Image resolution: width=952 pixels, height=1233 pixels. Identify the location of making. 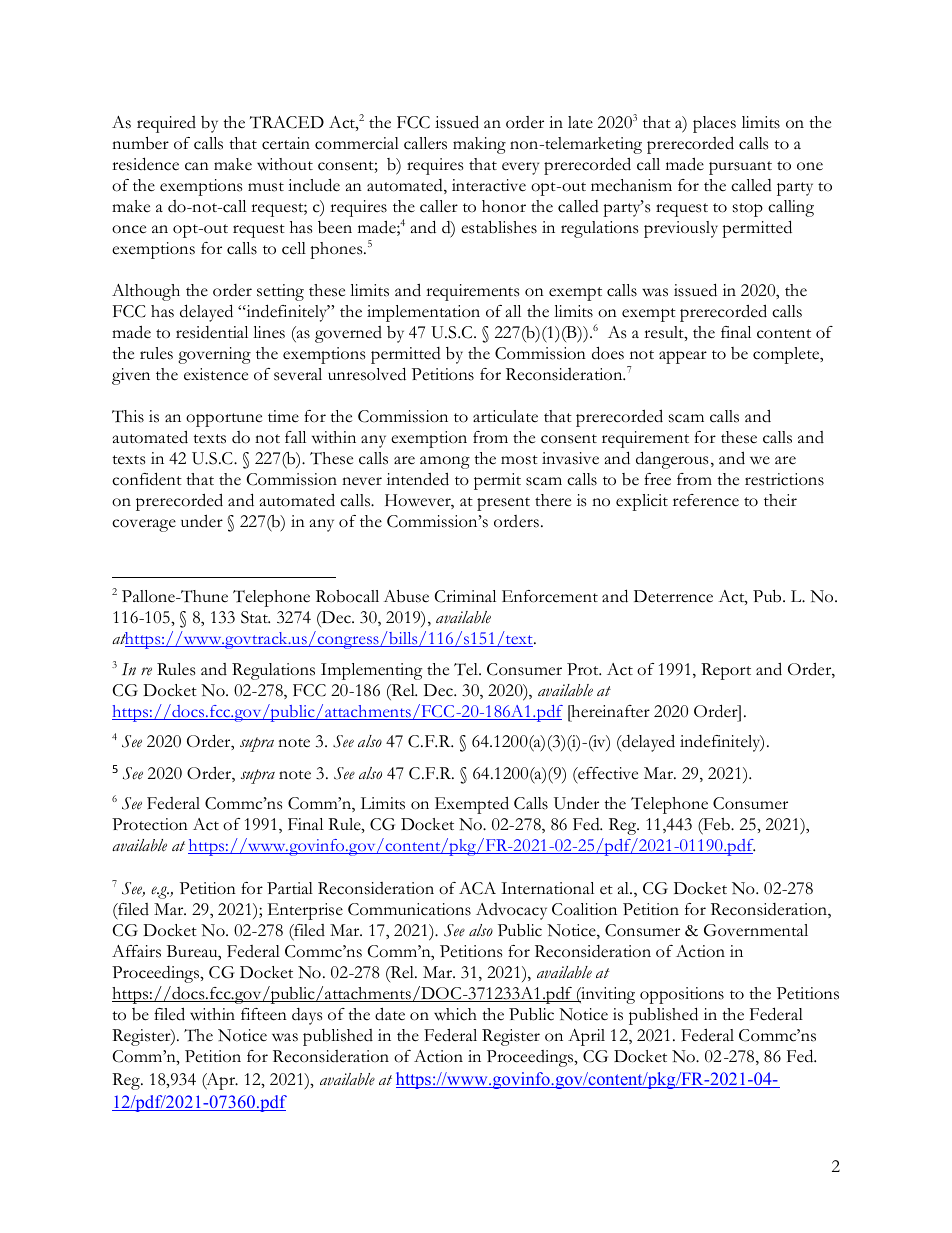
(479, 145).
